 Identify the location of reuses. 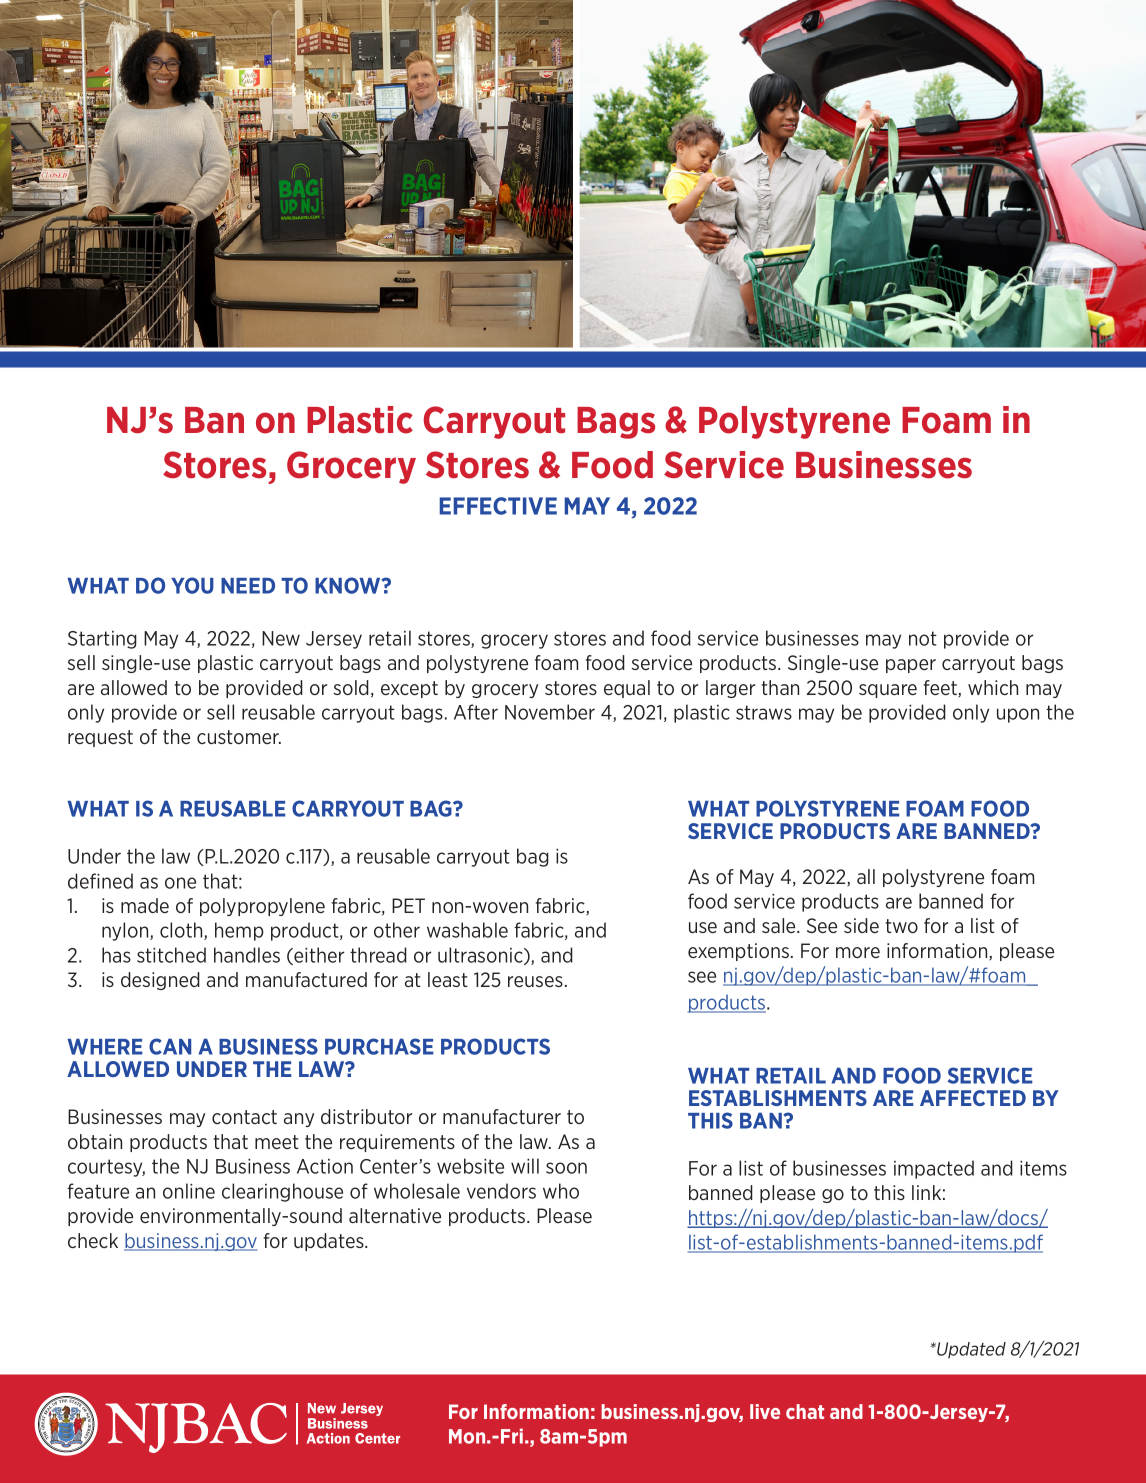
(535, 981).
